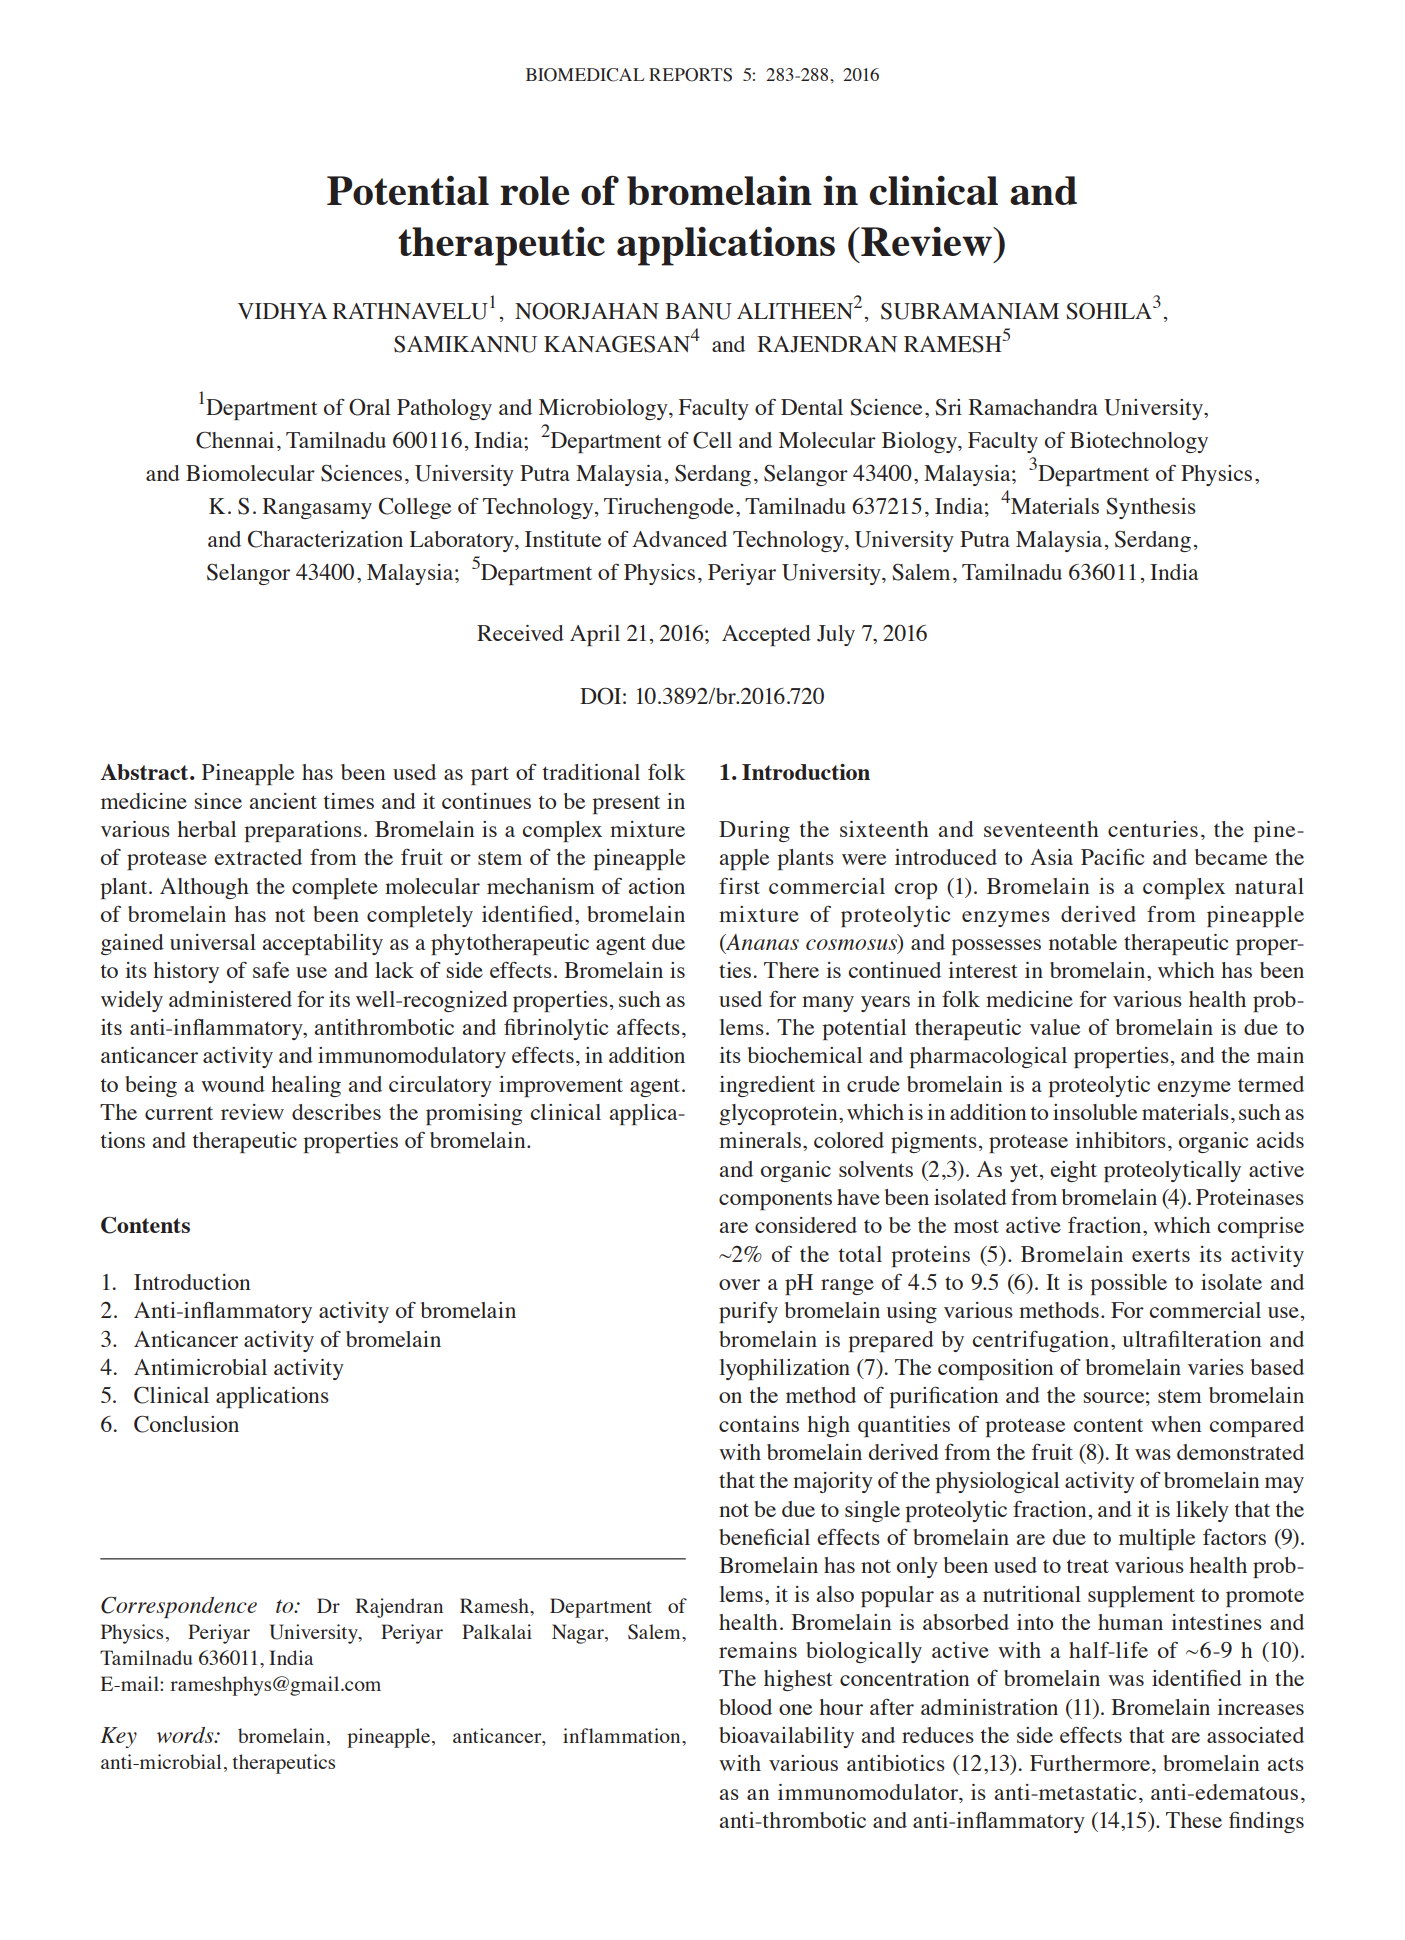 This screenshot has height=1940, width=1405. What do you see at coordinates (186, 1735) in the screenshot?
I see `words` at bounding box center [186, 1735].
